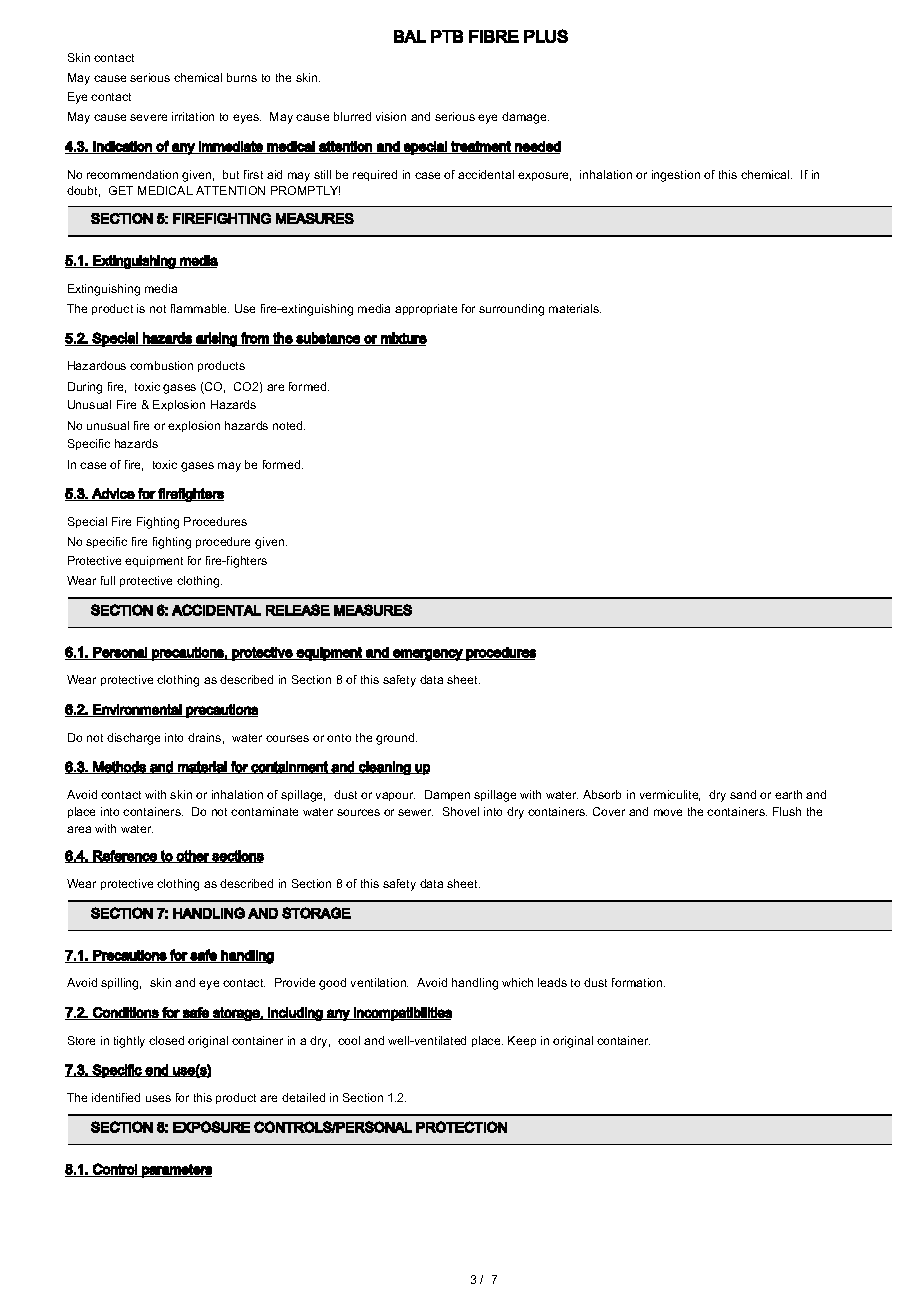 Image resolution: width=924 pixels, height=1307 pixels. What do you see at coordinates (676, 176) in the page?
I see `ingestion` at bounding box center [676, 176].
